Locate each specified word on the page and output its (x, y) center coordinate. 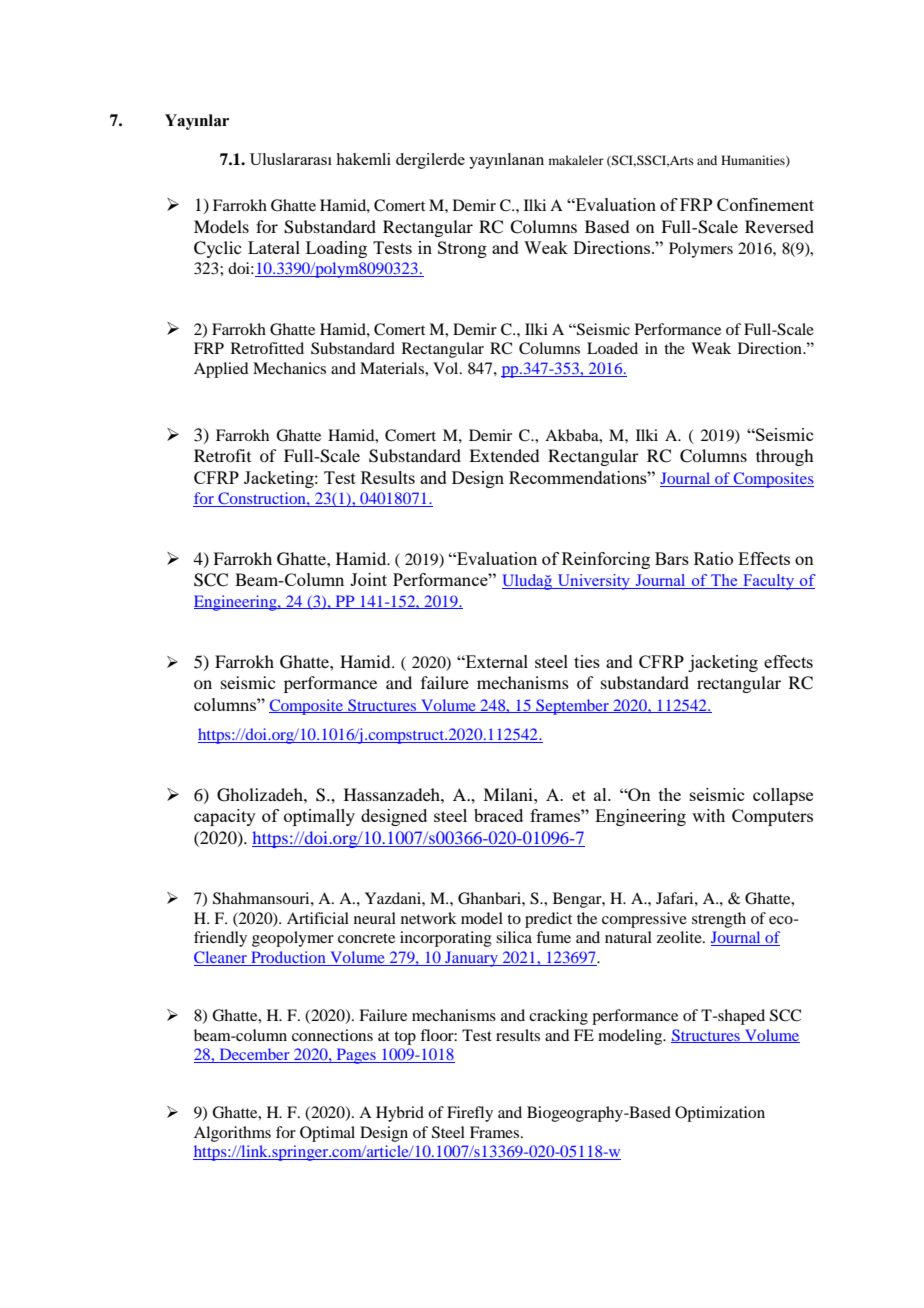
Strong (462, 249)
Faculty (769, 582)
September (572, 707)
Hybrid (400, 1114)
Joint (368, 579)
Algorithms (232, 1134)
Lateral (274, 247)
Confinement (765, 204)
